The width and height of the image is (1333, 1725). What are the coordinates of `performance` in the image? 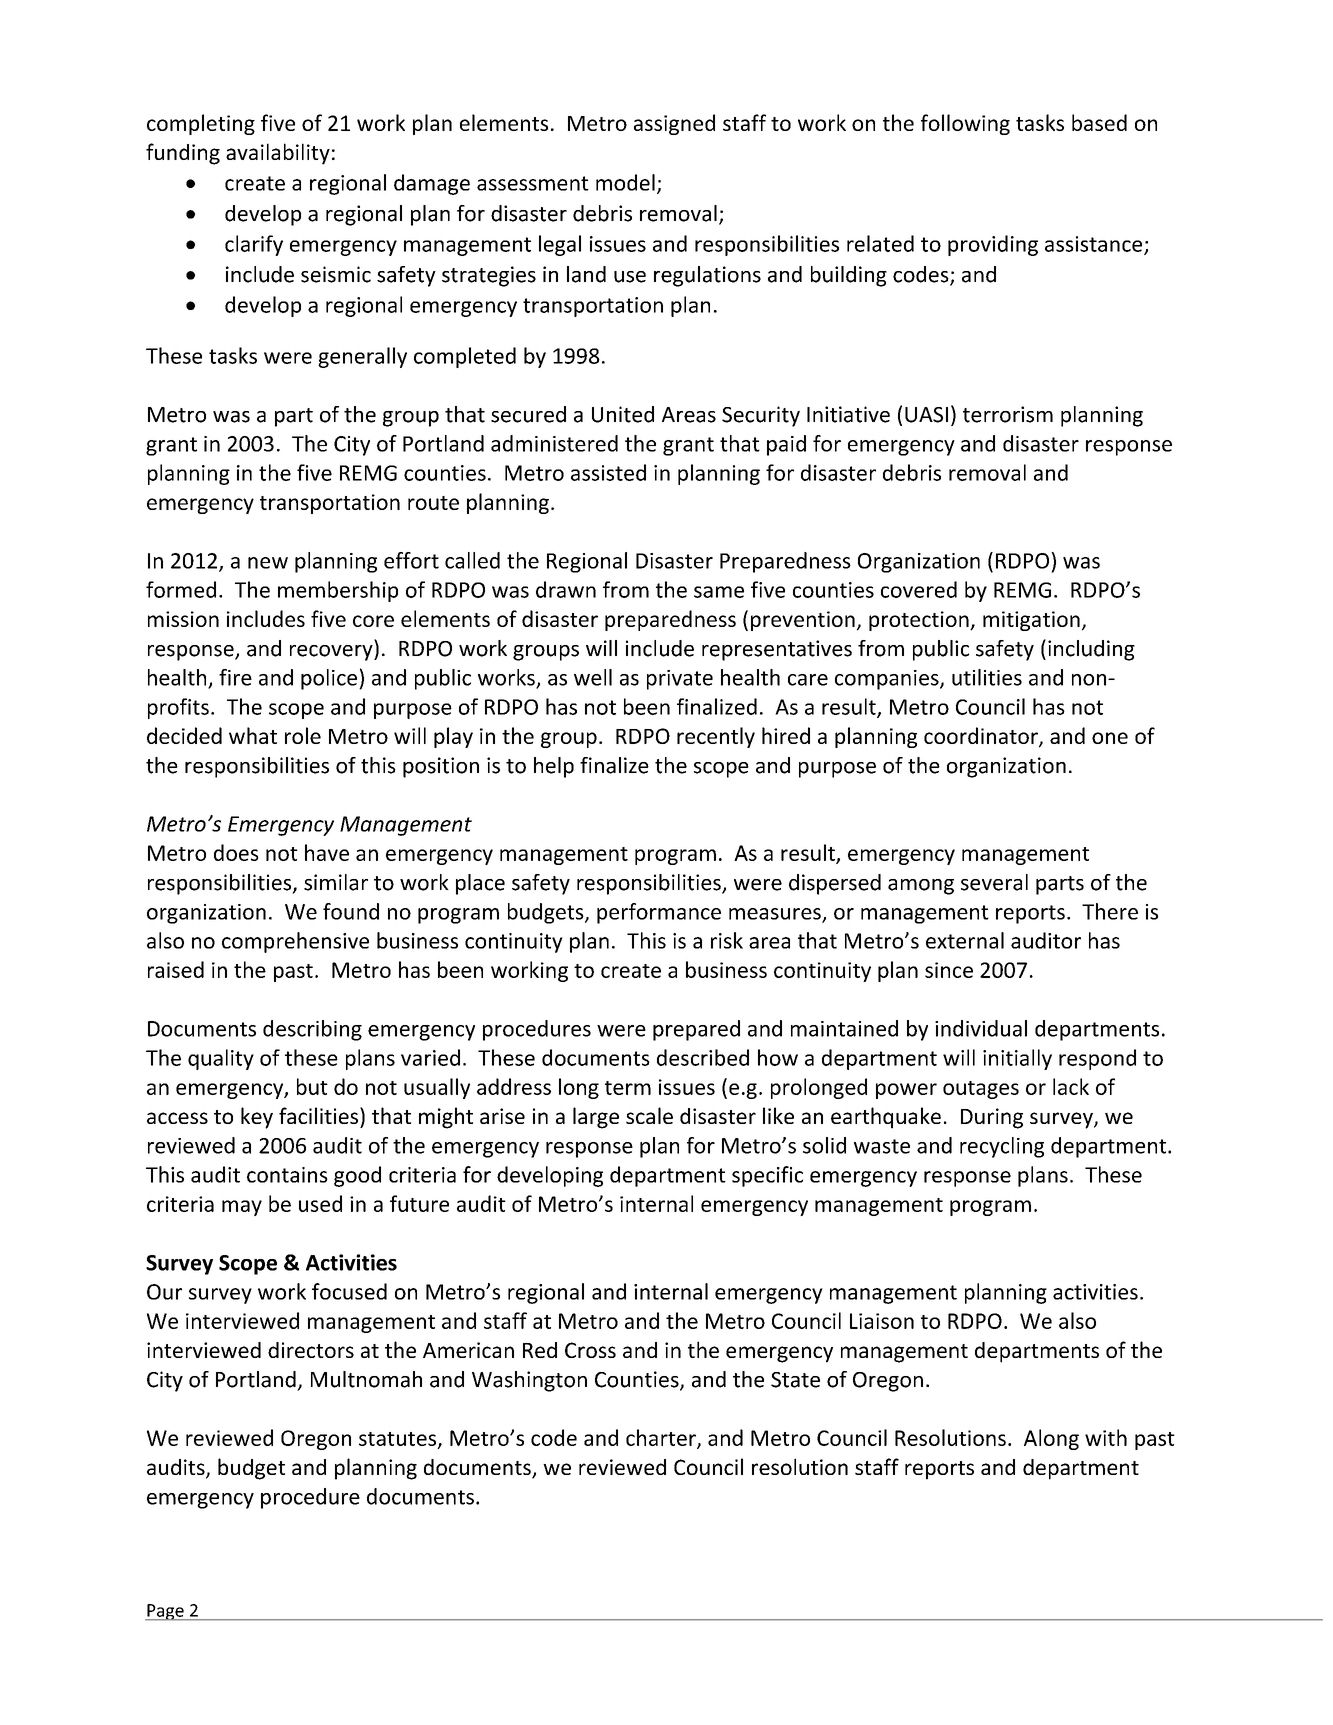 It's located at (659, 913).
